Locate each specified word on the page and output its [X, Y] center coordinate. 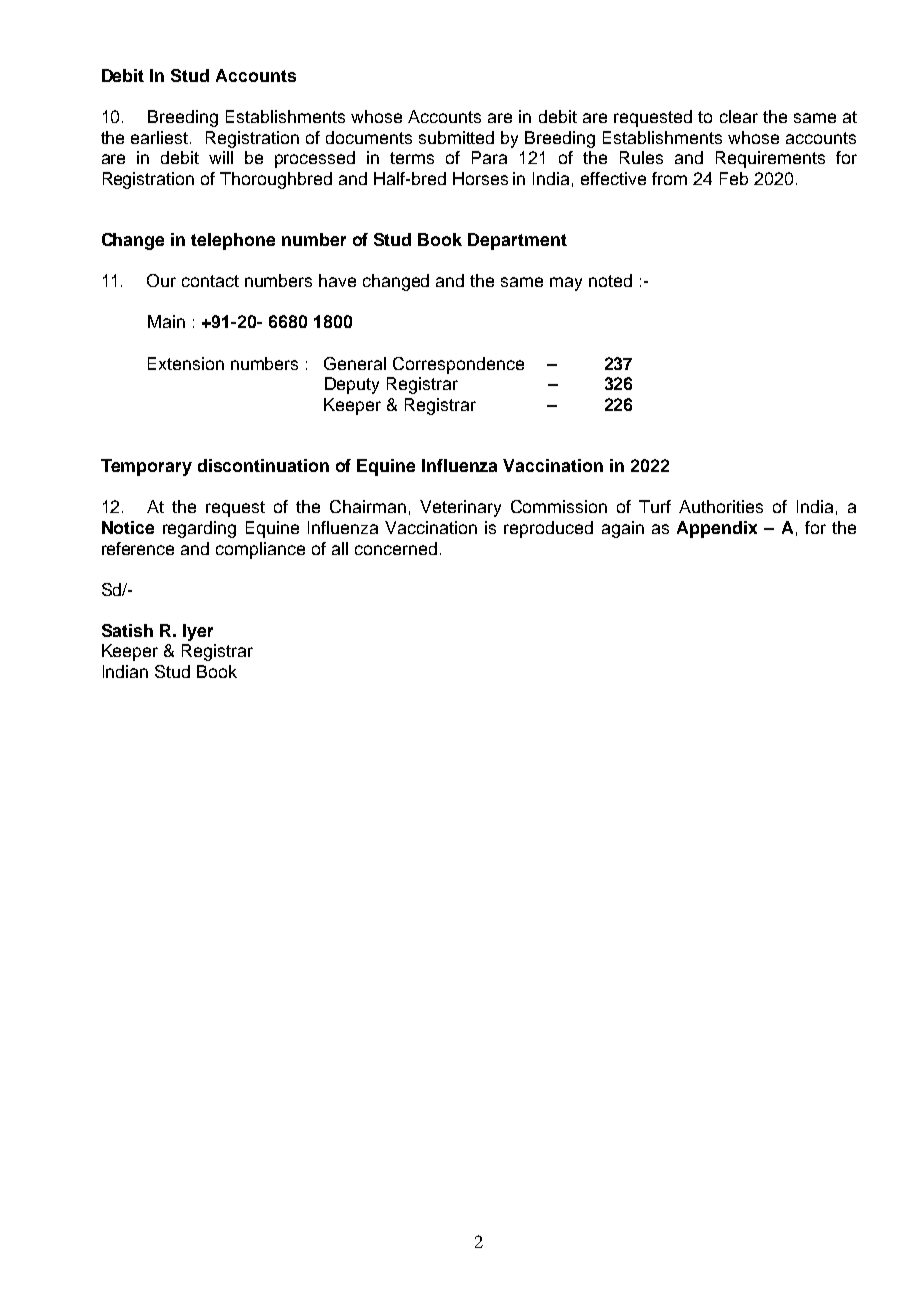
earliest [161, 137]
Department [517, 241]
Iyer [198, 632]
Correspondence [458, 365]
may [566, 284]
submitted [456, 137]
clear [739, 116]
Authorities [721, 506]
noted [610, 280]
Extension [186, 363]
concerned [396, 548]
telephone [233, 241]
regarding [199, 529]
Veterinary [460, 508]
